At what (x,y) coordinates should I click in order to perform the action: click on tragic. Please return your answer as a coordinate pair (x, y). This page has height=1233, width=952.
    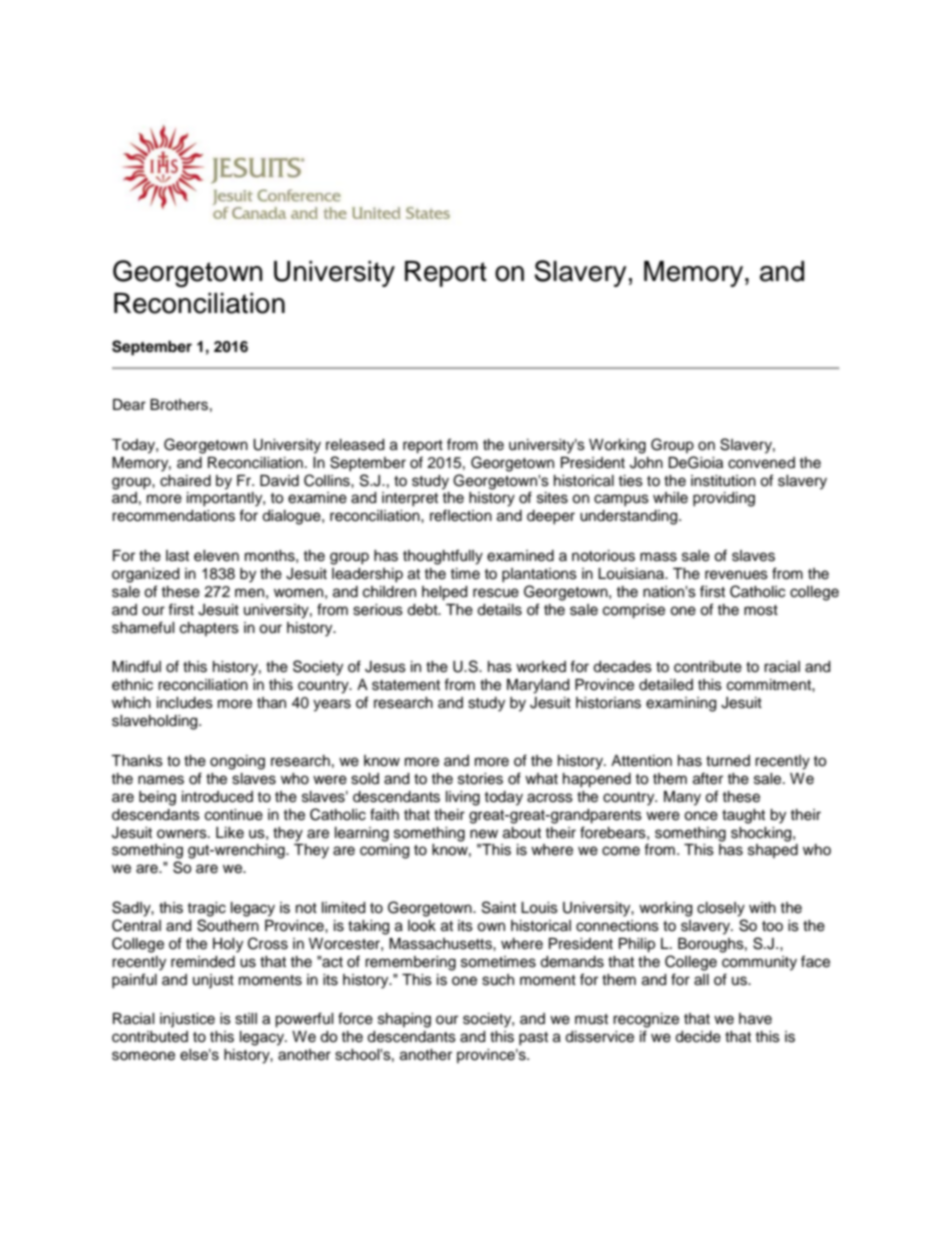
    Looking at the image, I should click on (206, 909).
